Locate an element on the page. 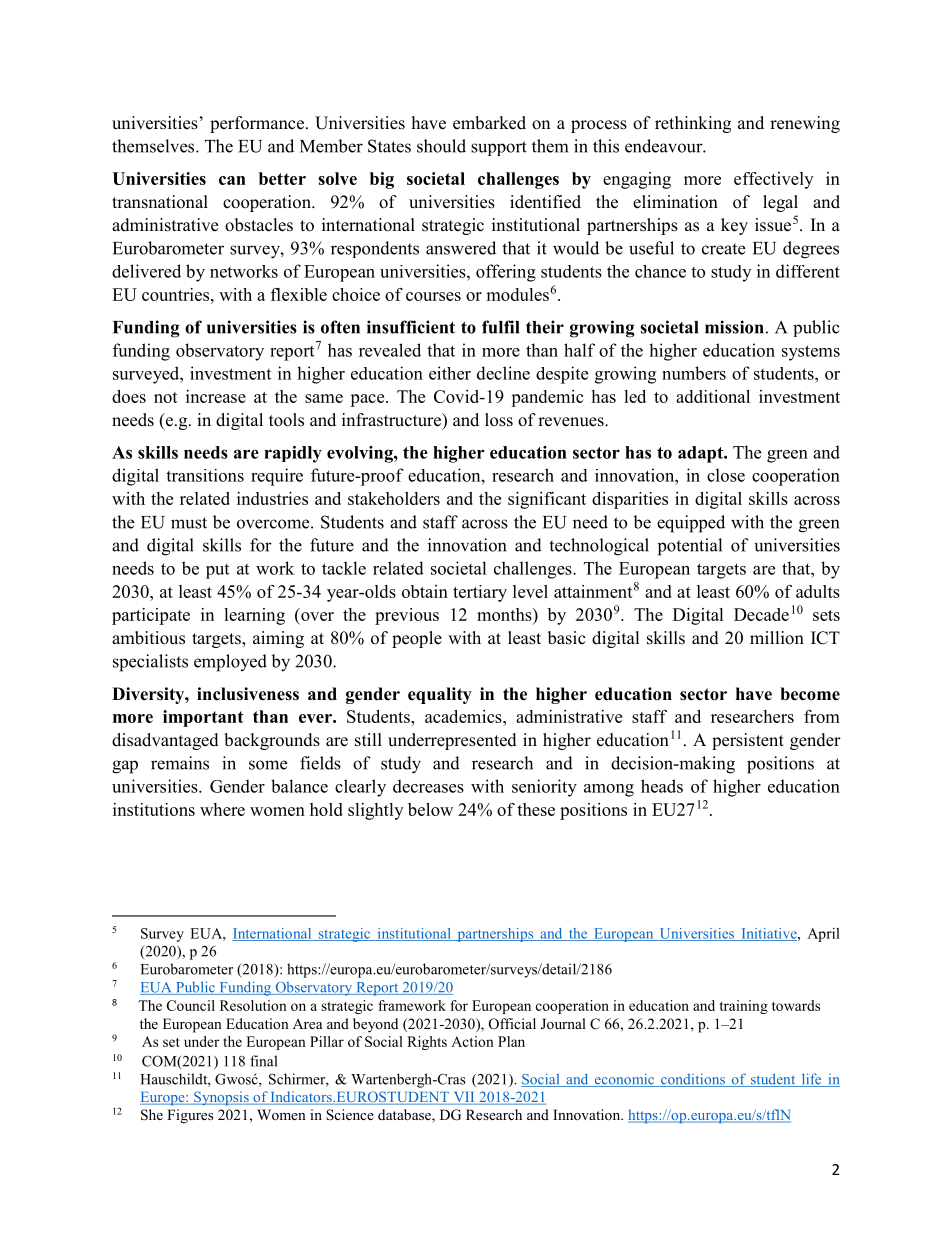 The height and width of the image is (1233, 952). support is located at coordinates (499, 148).
